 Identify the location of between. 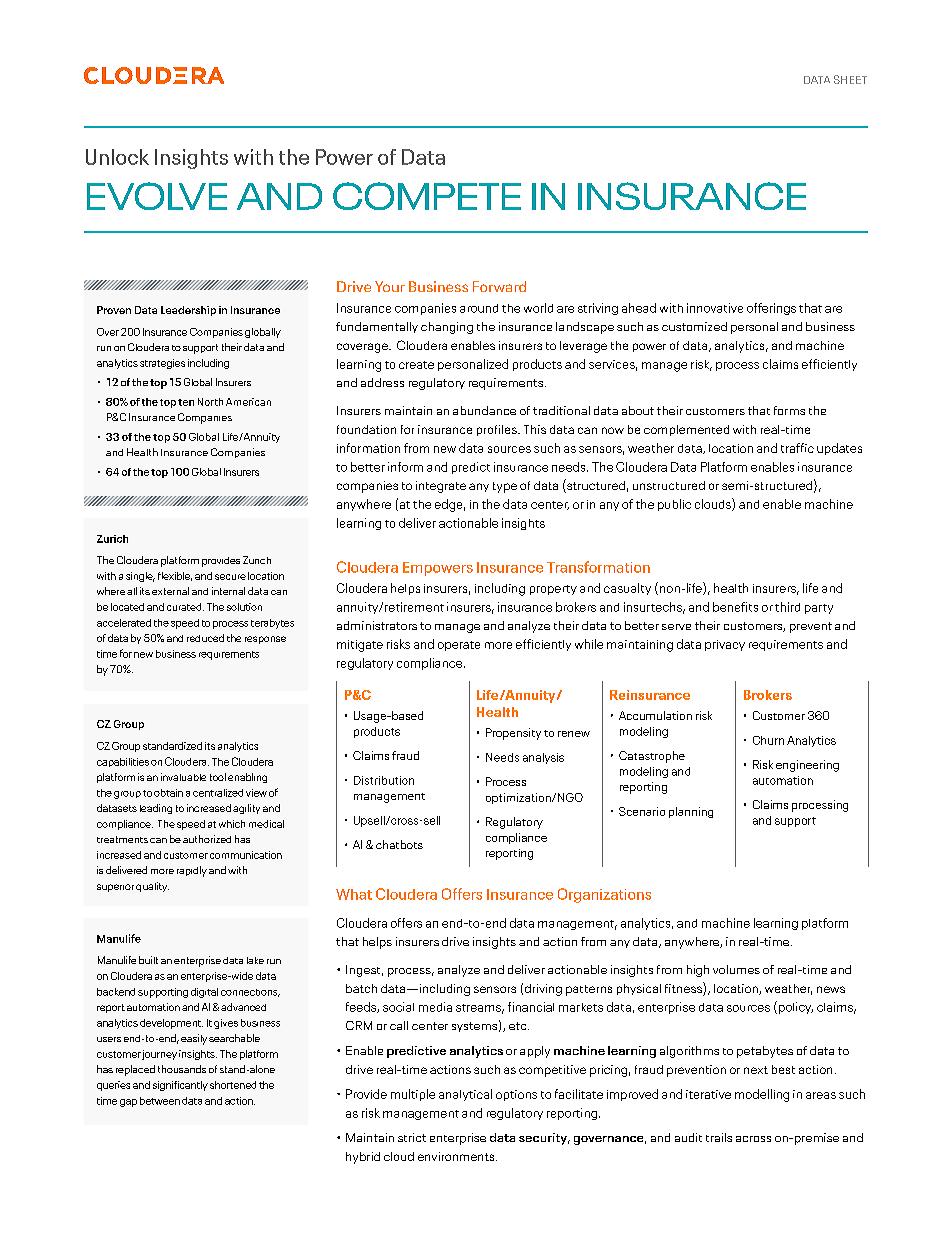
(160, 1101).
